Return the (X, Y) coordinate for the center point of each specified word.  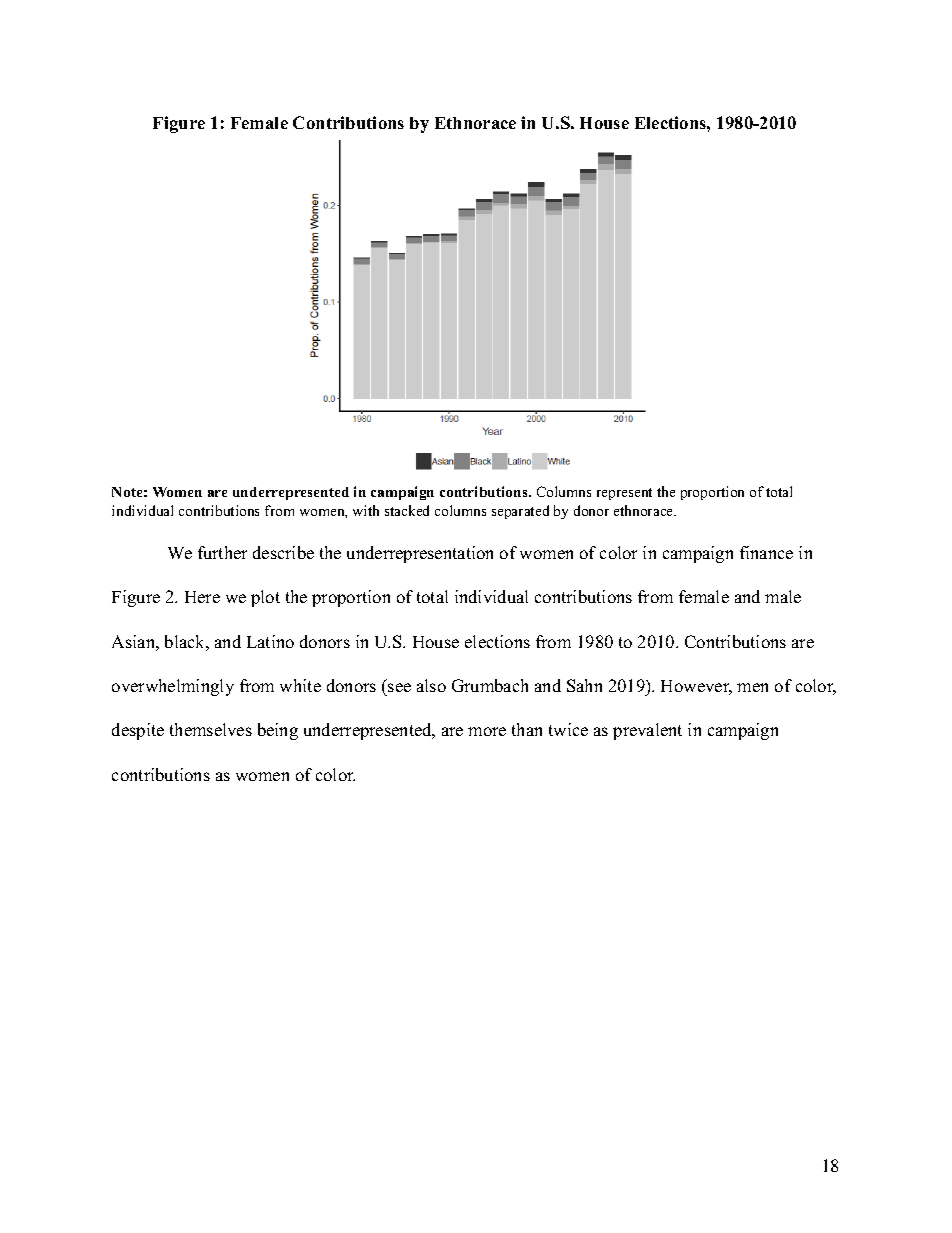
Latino (270, 641)
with (366, 510)
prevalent (647, 731)
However (696, 687)
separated (520, 512)
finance (766, 552)
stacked (407, 510)
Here (202, 597)
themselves (211, 729)
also (431, 685)
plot (265, 598)
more (487, 731)
